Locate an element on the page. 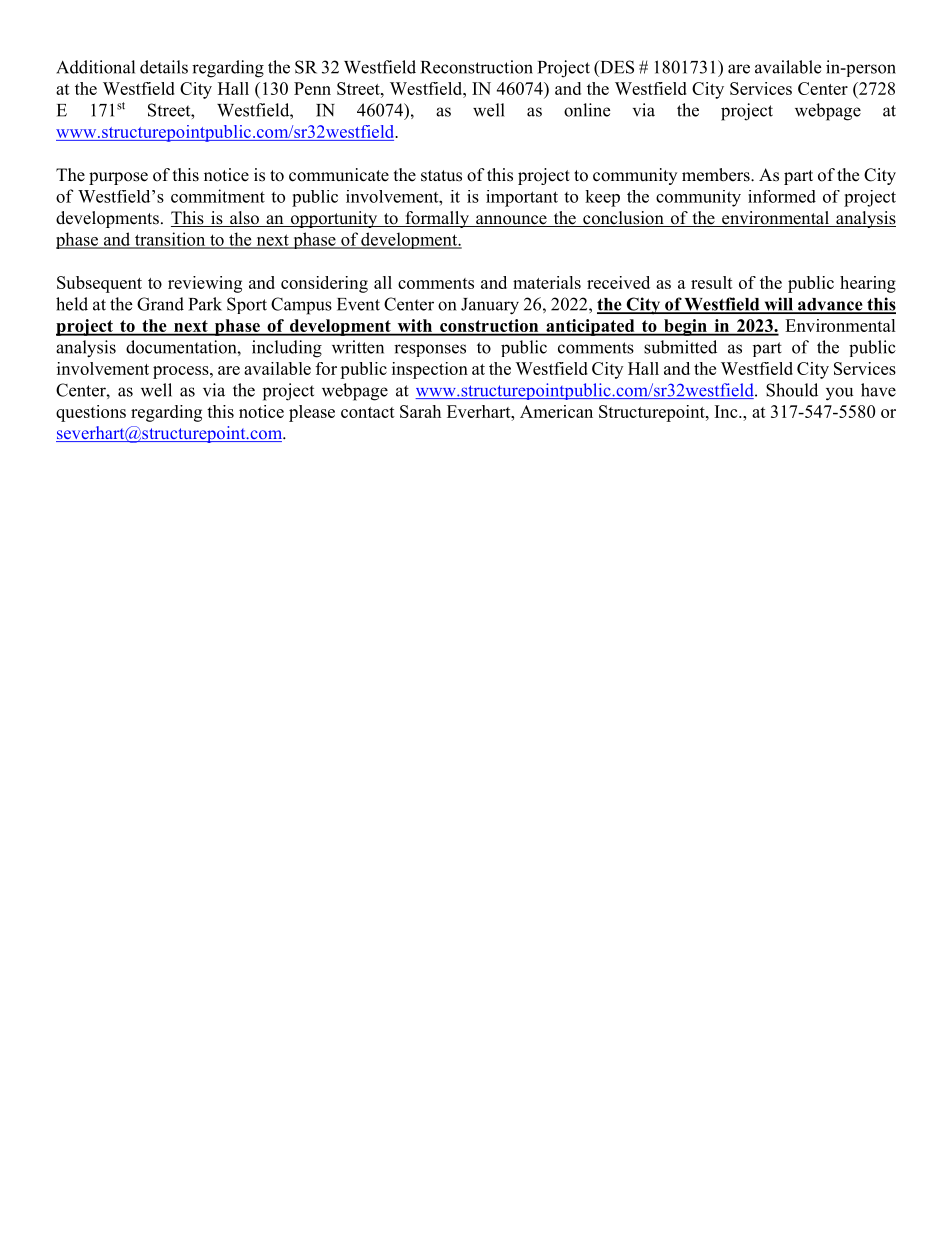 The image size is (952, 1233). purpose is located at coordinates (118, 178).
